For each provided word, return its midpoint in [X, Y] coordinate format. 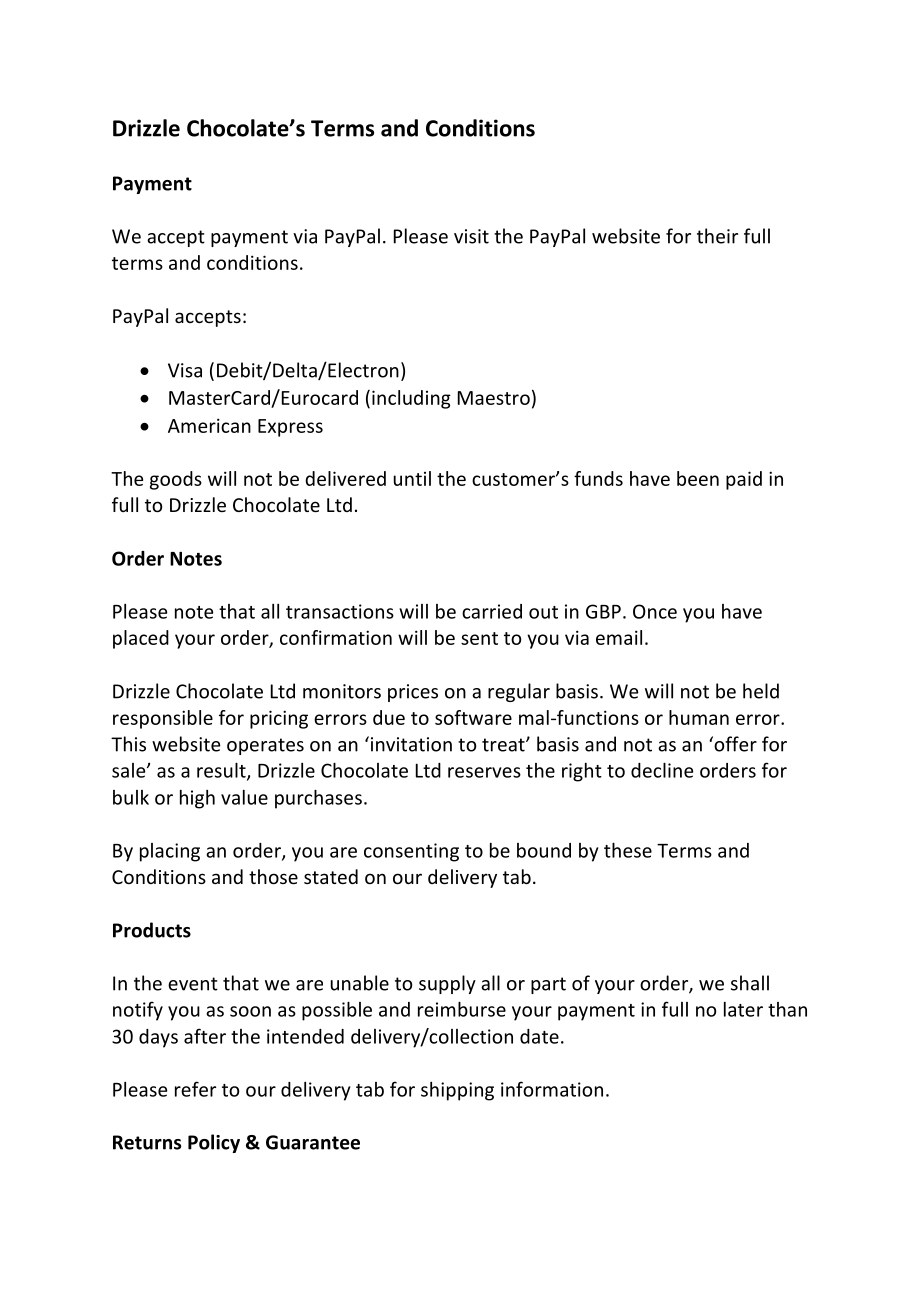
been [698, 478]
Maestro [494, 398]
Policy [214, 1143]
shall [750, 983]
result [222, 771]
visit [471, 236]
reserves [484, 772]
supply [447, 984]
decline [662, 770]
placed [141, 639]
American [209, 425]
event [193, 984]
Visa [185, 370]
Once [655, 611]
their [717, 236]
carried [492, 611]
